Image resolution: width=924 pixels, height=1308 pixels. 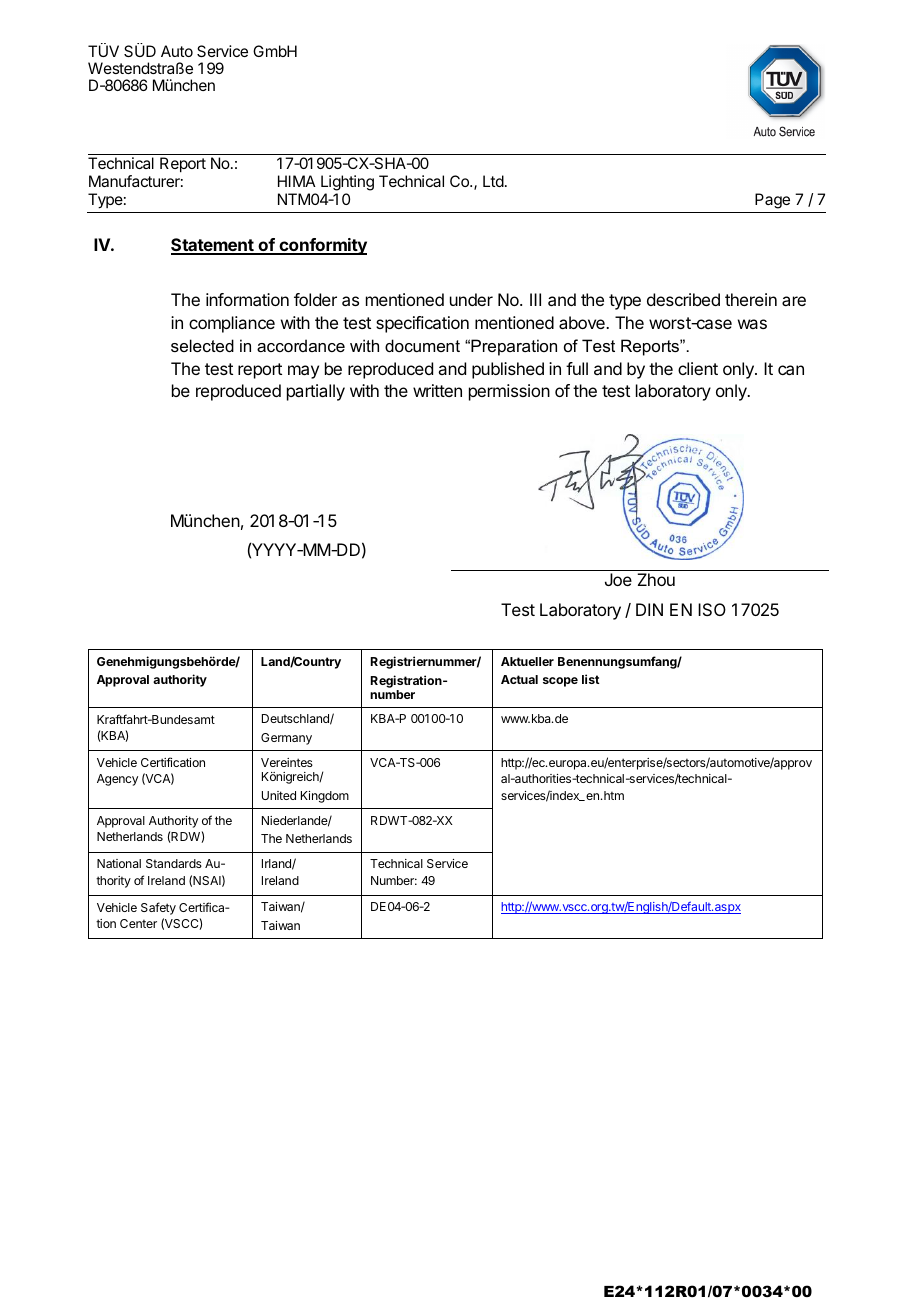 What do you see at coordinates (698, 368) in the image?
I see `client` at bounding box center [698, 368].
